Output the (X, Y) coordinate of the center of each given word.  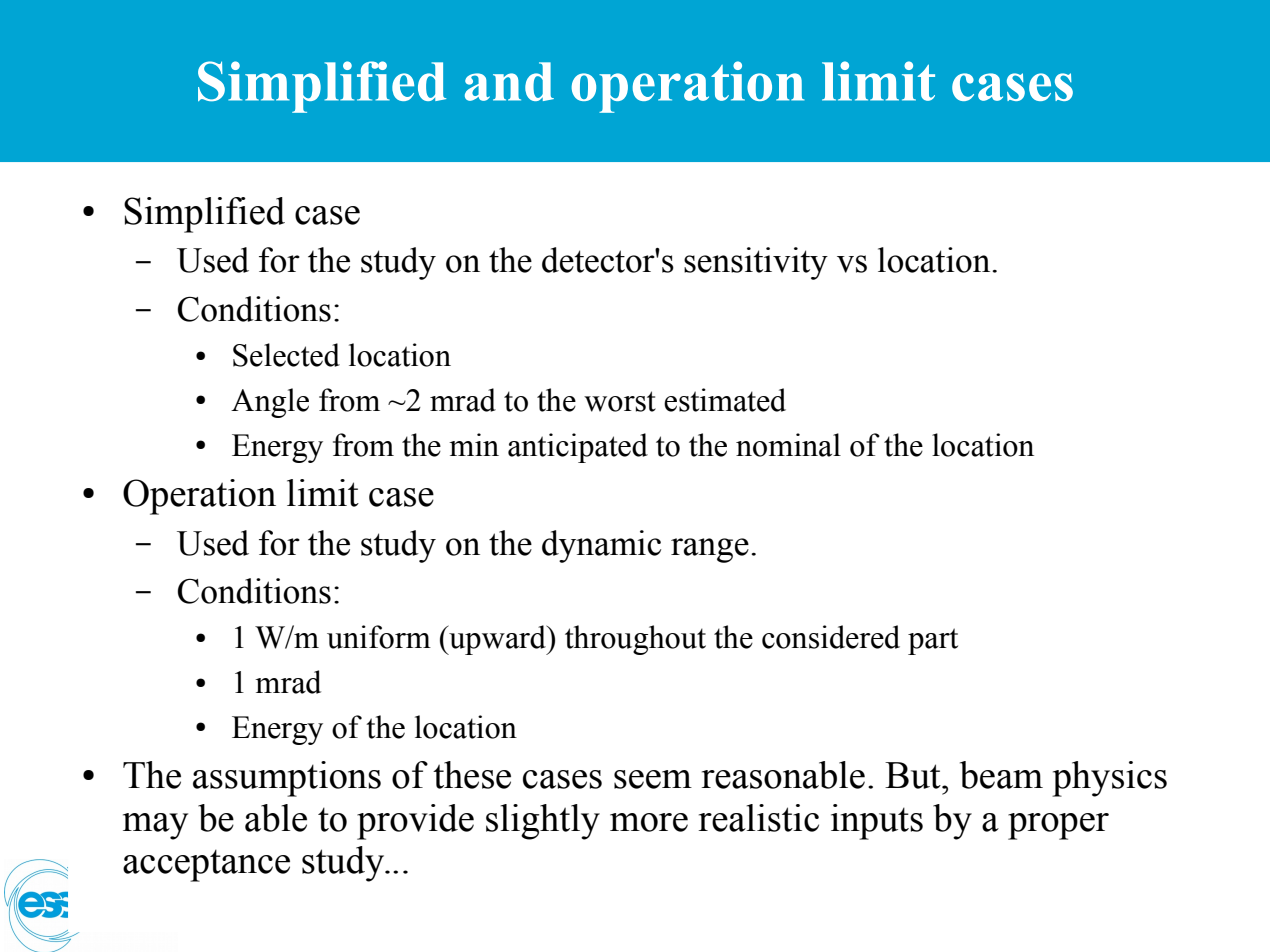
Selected (286, 355)
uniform (379, 637)
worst (620, 401)
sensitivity (756, 263)
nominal (788, 445)
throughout (635, 640)
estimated (725, 400)
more (649, 822)
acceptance (206, 865)
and (509, 81)
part (933, 641)
